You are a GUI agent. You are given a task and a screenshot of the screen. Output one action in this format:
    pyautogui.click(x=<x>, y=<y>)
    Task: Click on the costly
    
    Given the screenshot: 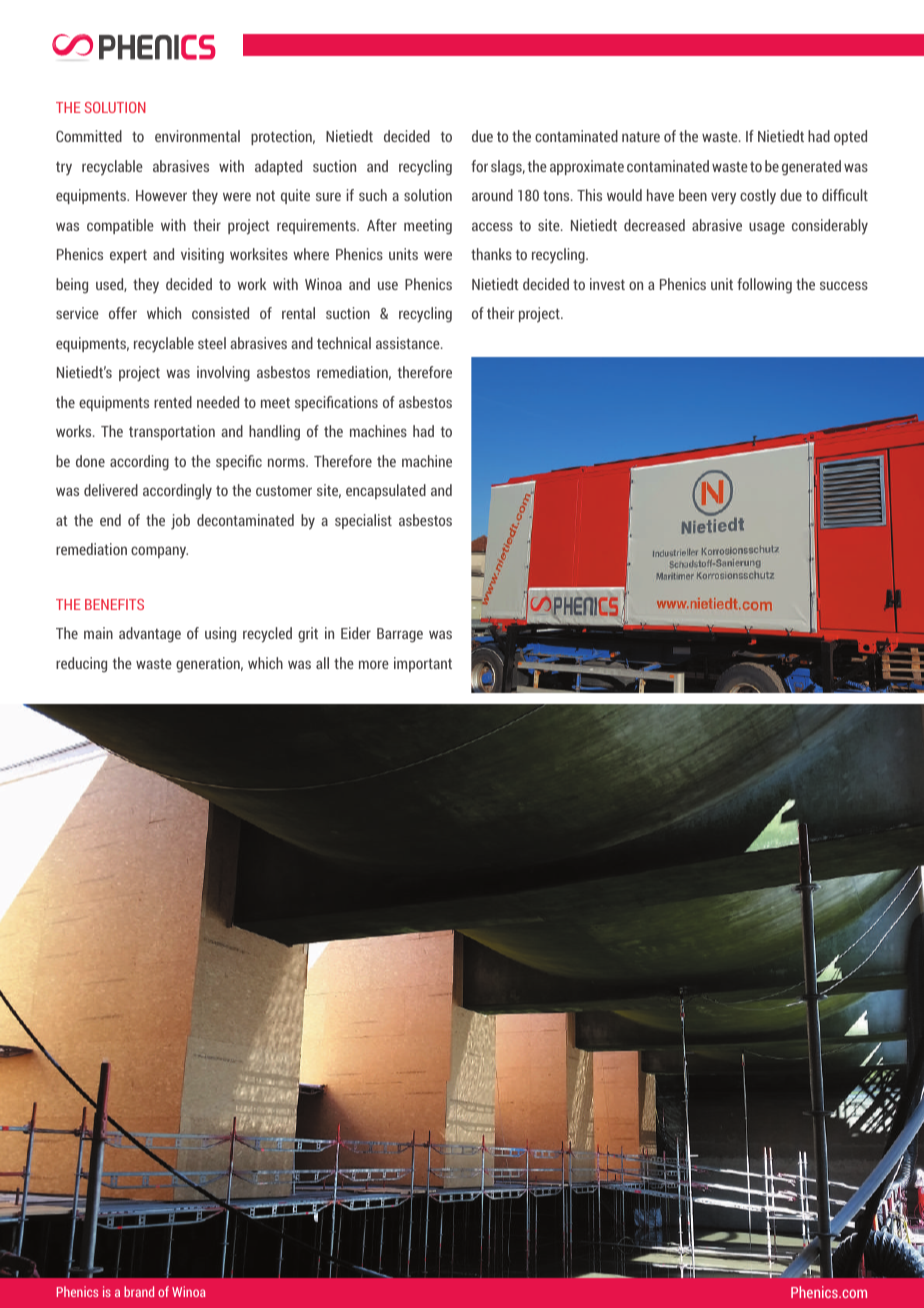 What is the action you would take?
    pyautogui.click(x=758, y=196)
